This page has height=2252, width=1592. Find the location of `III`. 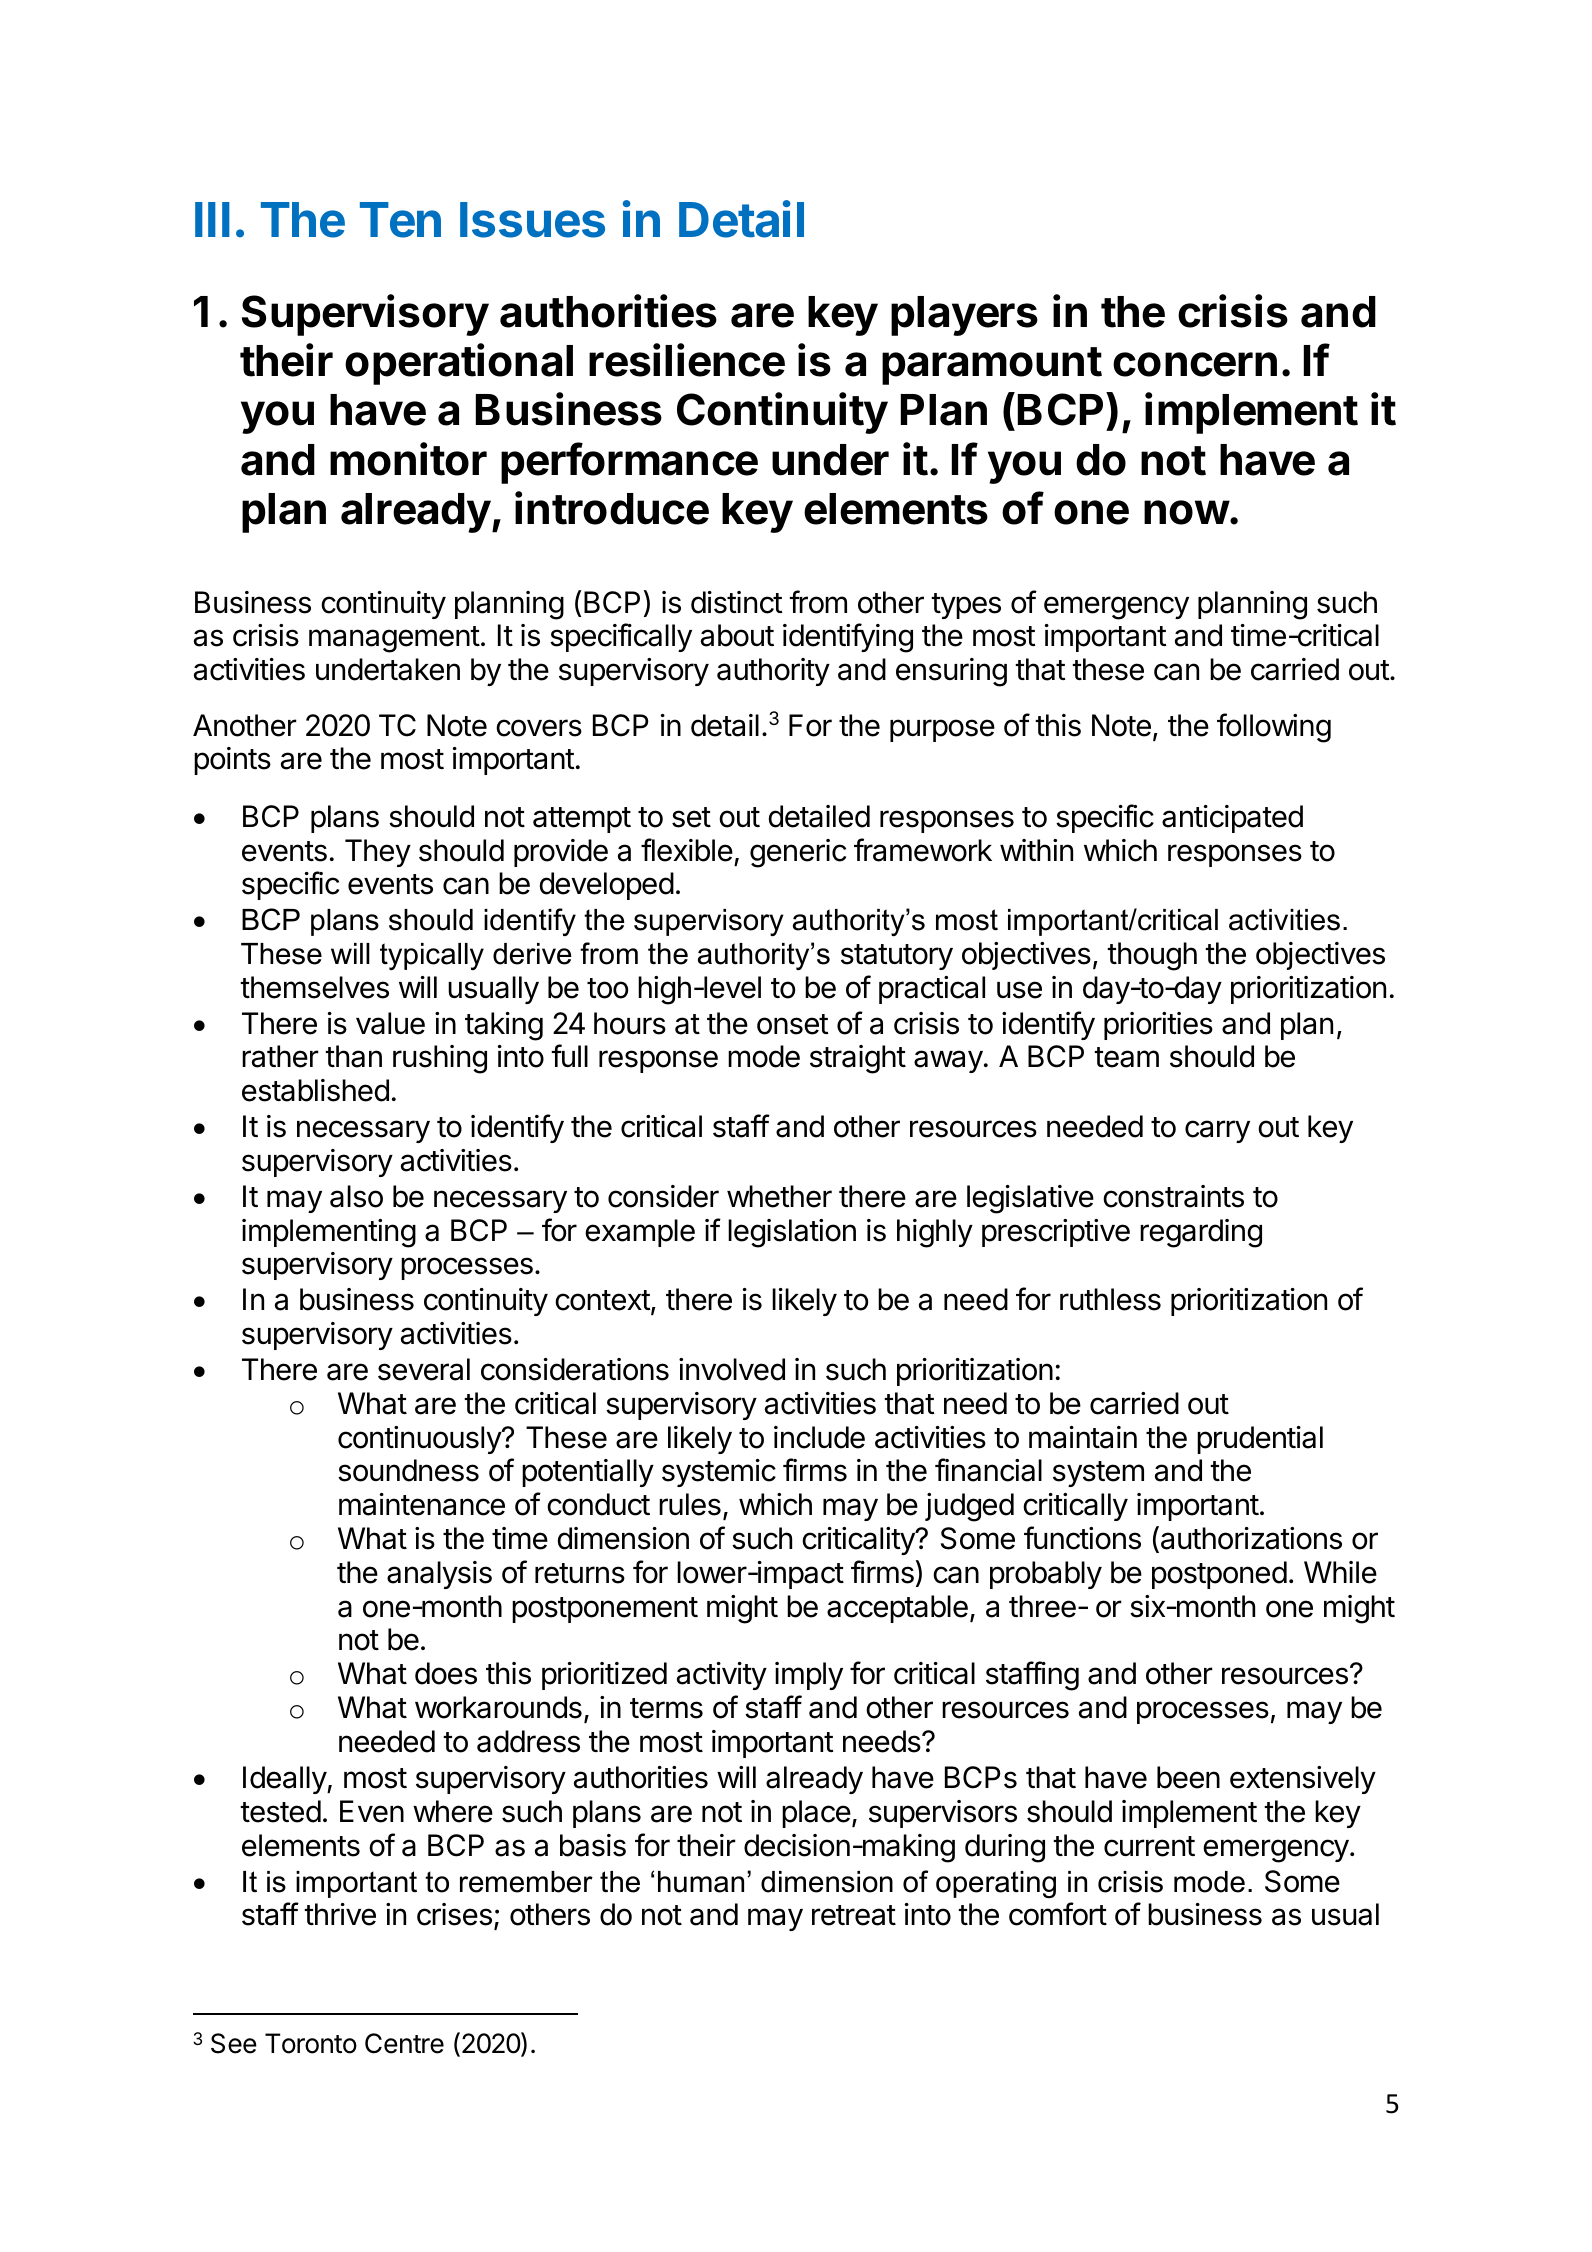

III is located at coordinates (212, 219).
